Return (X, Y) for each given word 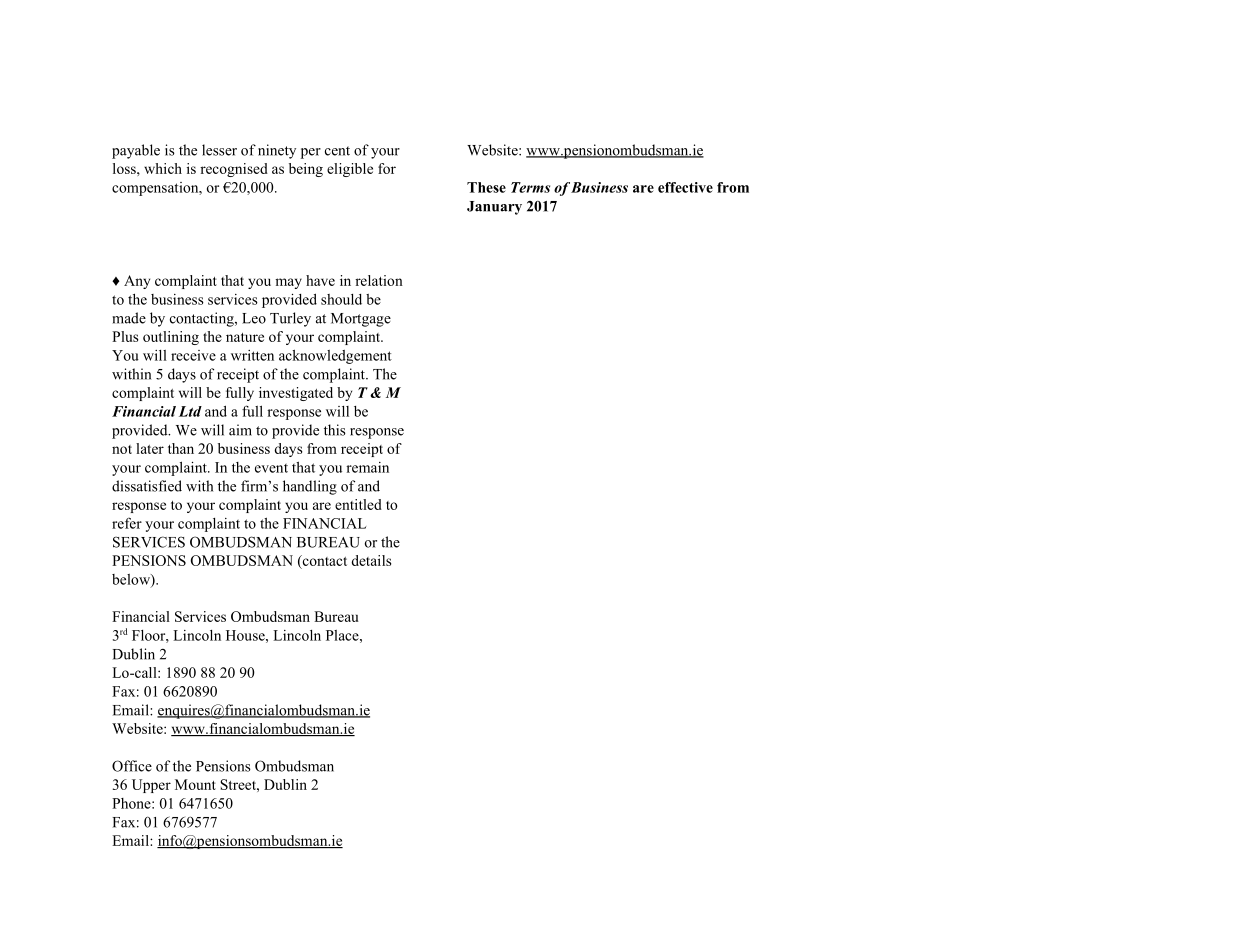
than (181, 448)
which (163, 168)
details (371, 560)
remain (367, 467)
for (387, 168)
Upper (151, 786)
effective (685, 187)
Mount (195, 784)
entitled (358, 504)
